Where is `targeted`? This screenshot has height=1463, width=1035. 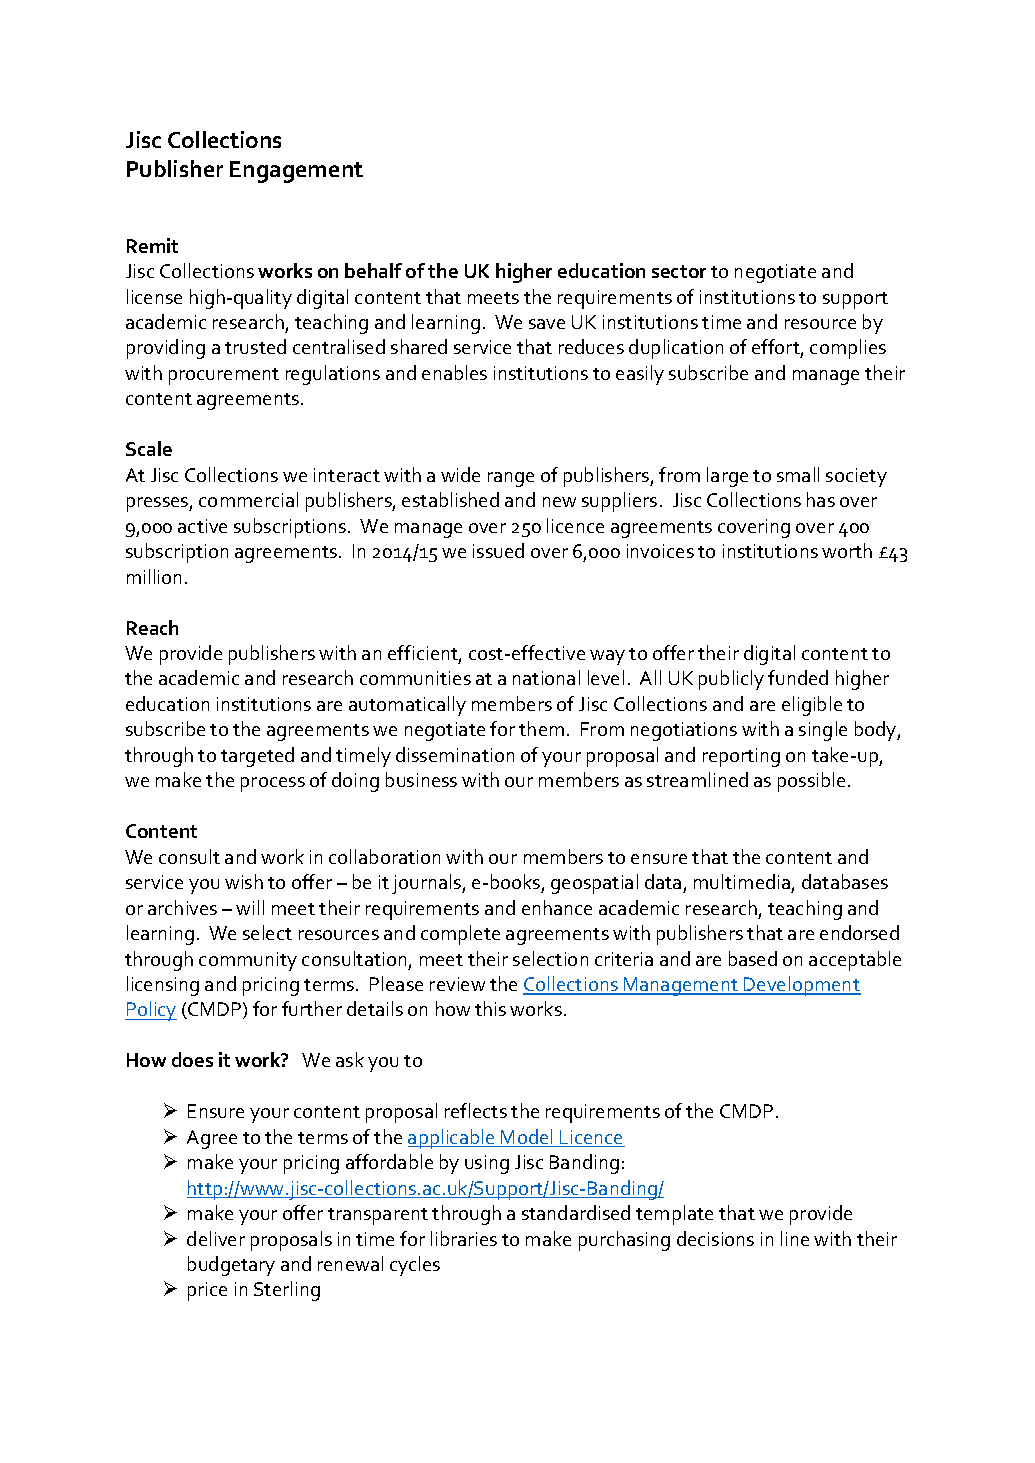 targeted is located at coordinates (257, 757).
